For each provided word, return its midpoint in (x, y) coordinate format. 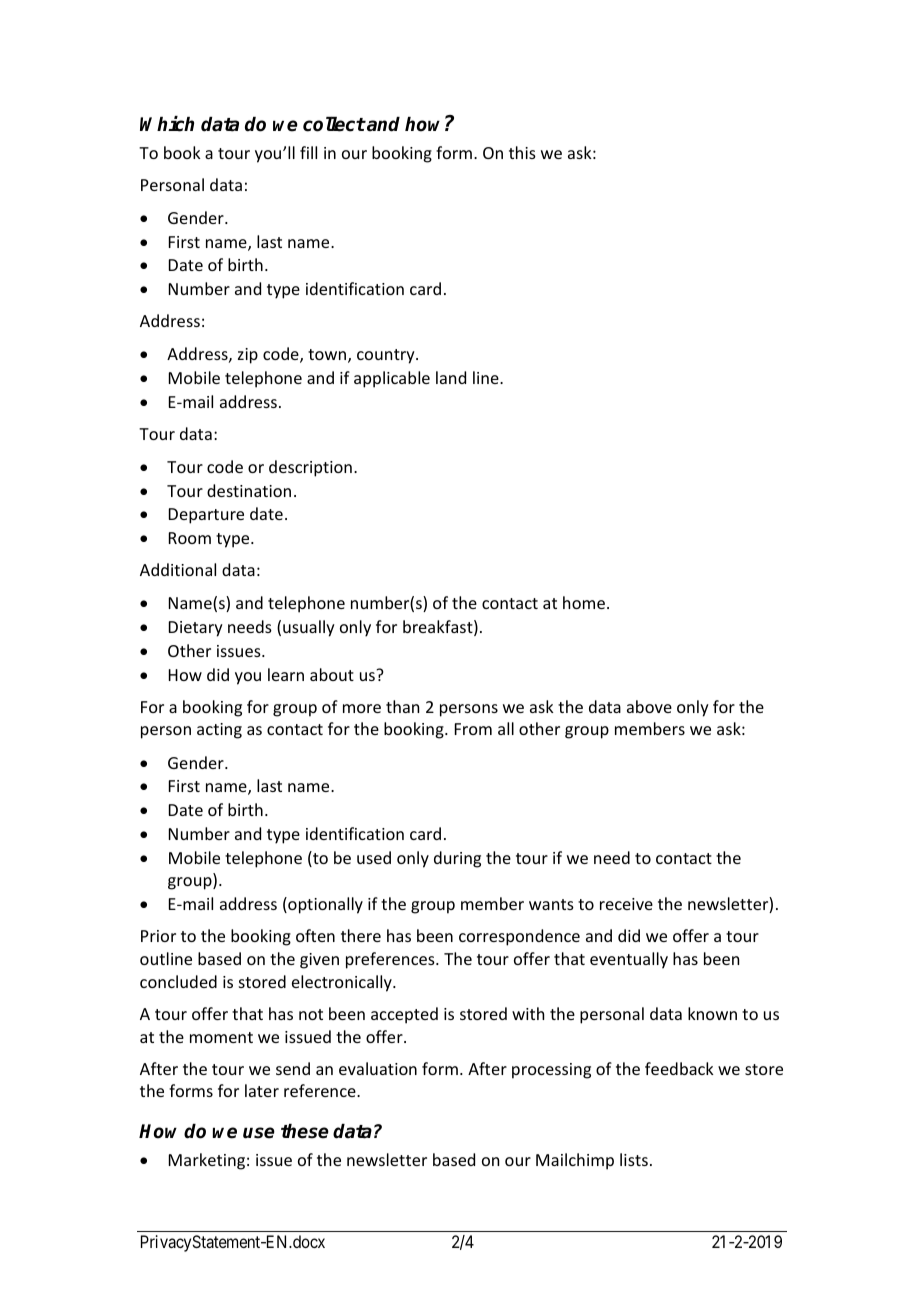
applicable (392, 379)
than (402, 706)
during (457, 859)
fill (308, 152)
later (262, 1090)
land (451, 377)
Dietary (196, 629)
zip (248, 356)
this (522, 152)
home (584, 602)
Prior (158, 936)
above (649, 706)
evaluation (378, 1068)
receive (626, 904)
